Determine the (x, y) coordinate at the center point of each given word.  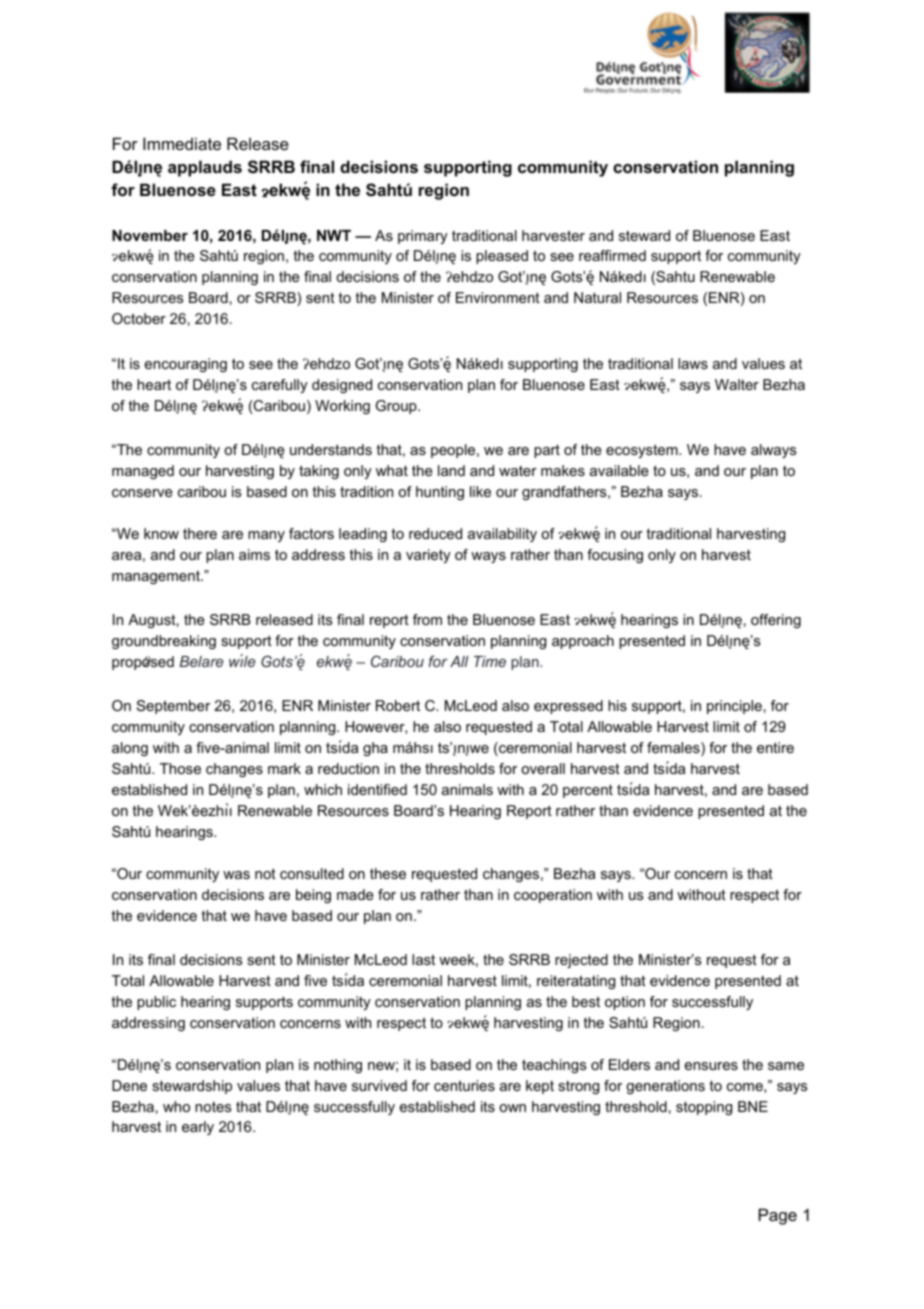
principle (734, 707)
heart (154, 384)
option (625, 1003)
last (423, 959)
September (173, 707)
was (236, 875)
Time (490, 661)
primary (423, 237)
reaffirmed (612, 255)
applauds (205, 168)
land (451, 470)
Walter (737, 384)
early (198, 1128)
